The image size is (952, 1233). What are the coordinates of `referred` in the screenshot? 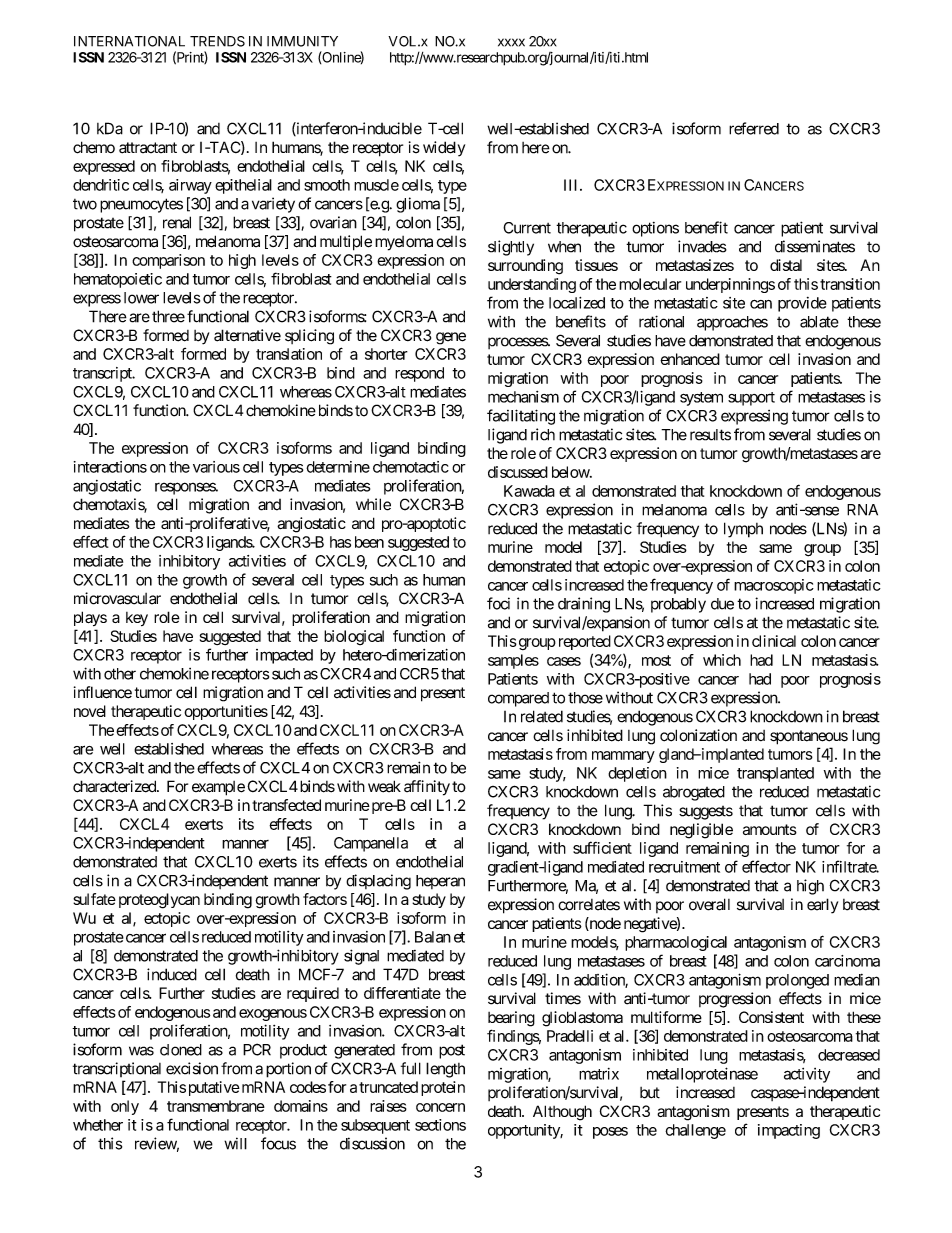 It's located at (754, 128).
